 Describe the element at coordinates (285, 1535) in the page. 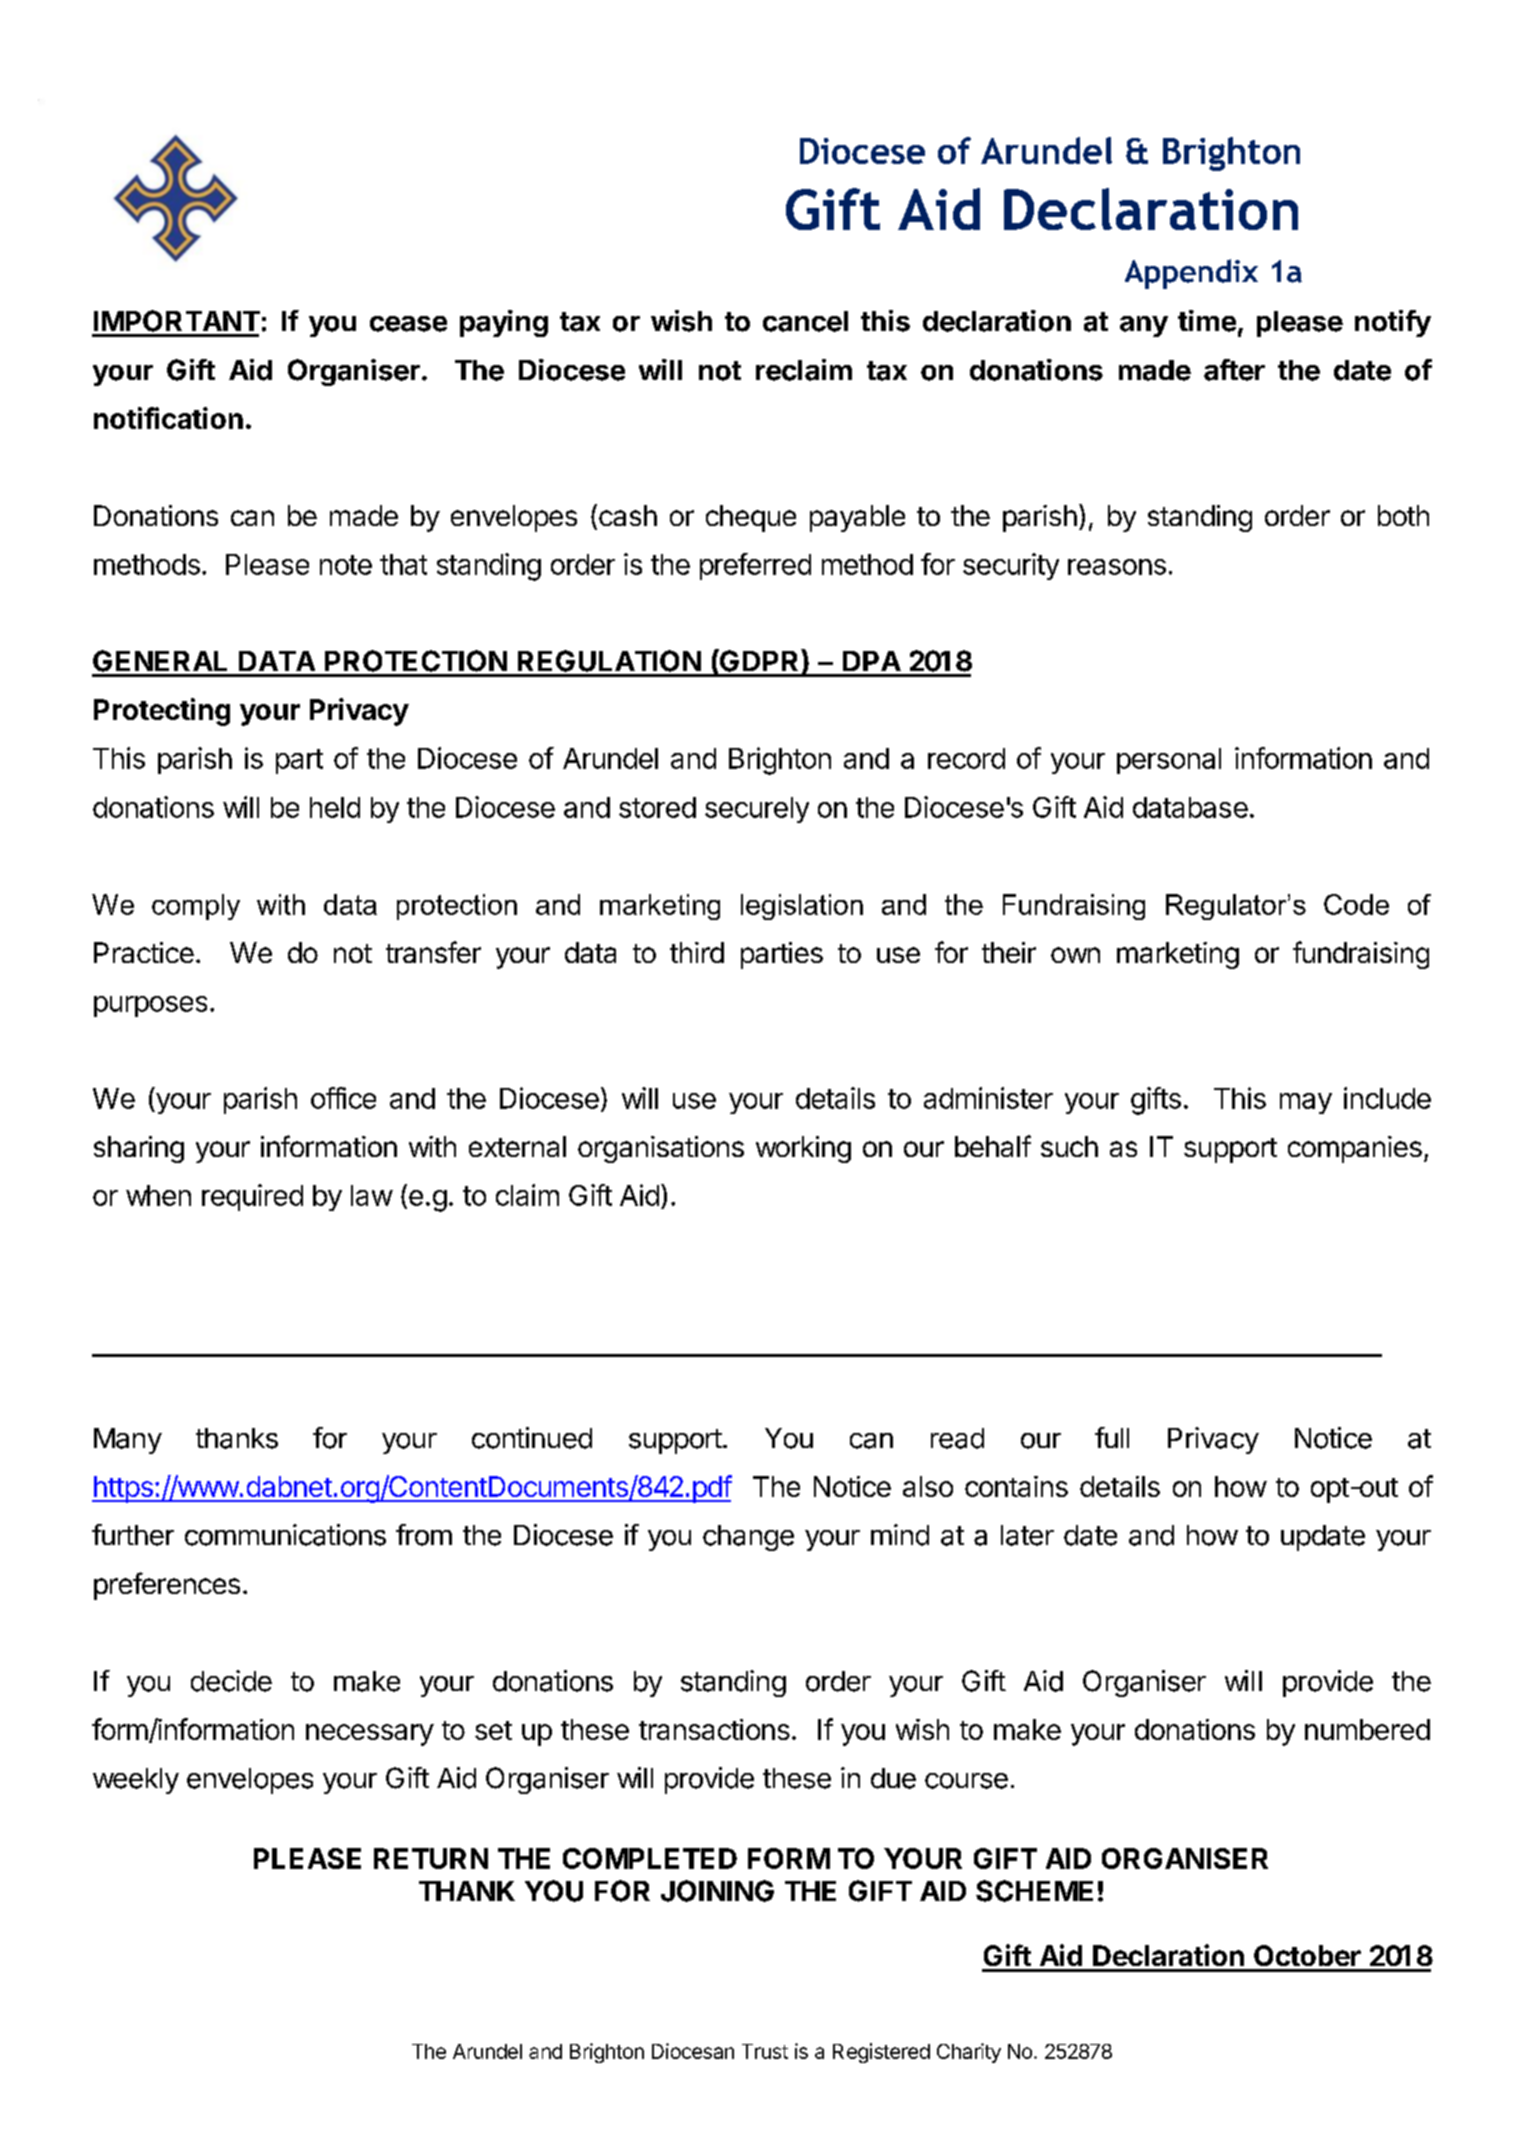

I see `communications` at that location.
